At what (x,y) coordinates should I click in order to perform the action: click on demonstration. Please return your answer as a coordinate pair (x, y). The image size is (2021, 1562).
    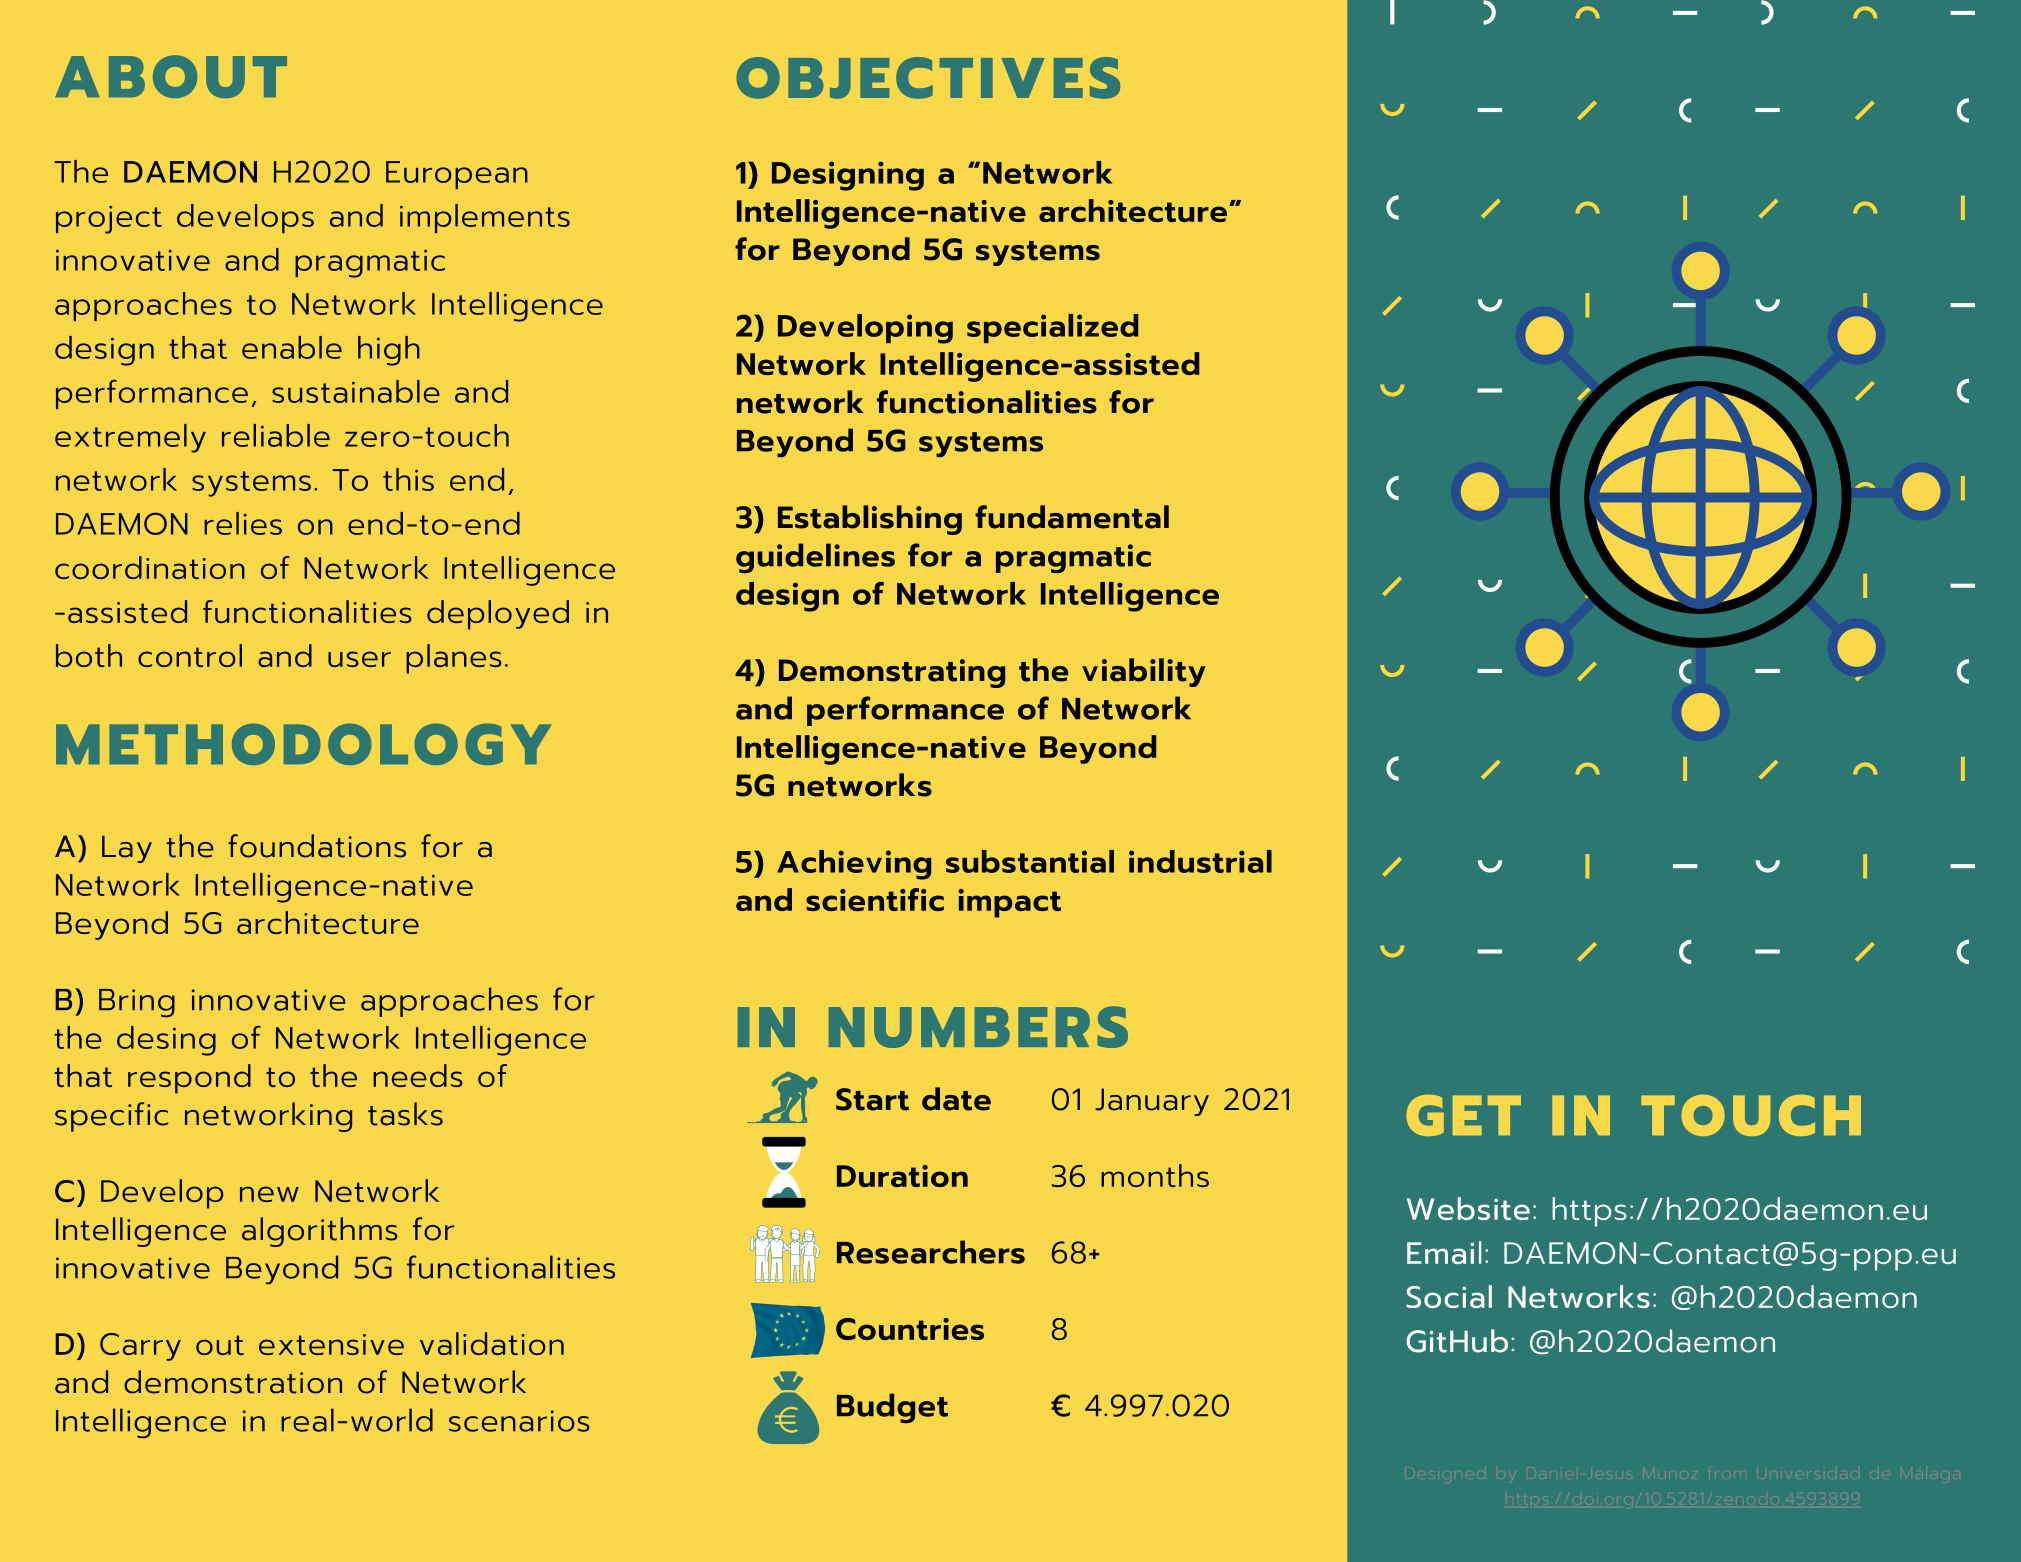
    Looking at the image, I should click on (233, 1382).
